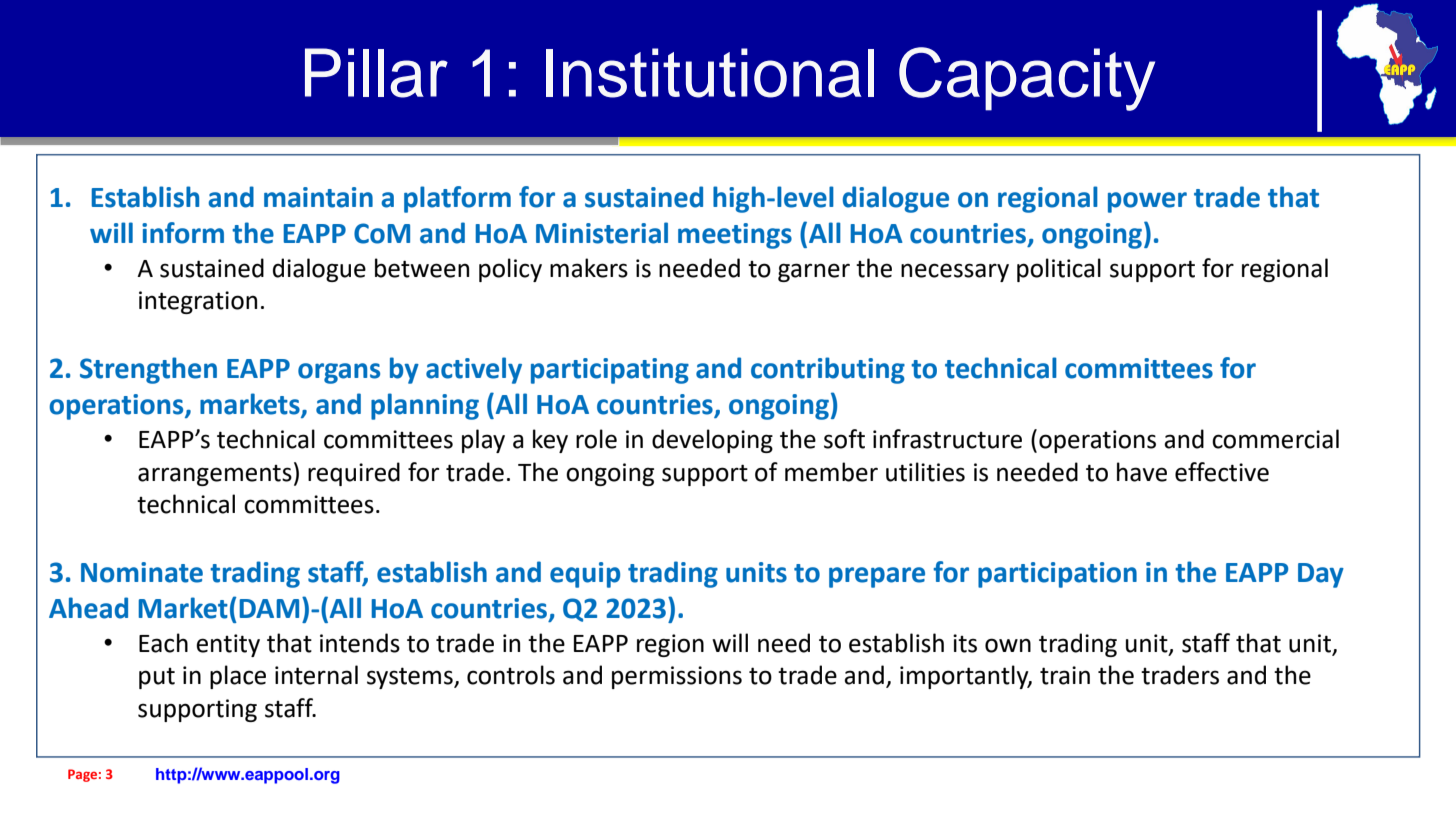 The width and height of the screenshot is (1456, 819). Describe the element at coordinates (148, 370) in the screenshot. I see `Strengthen` at that location.
